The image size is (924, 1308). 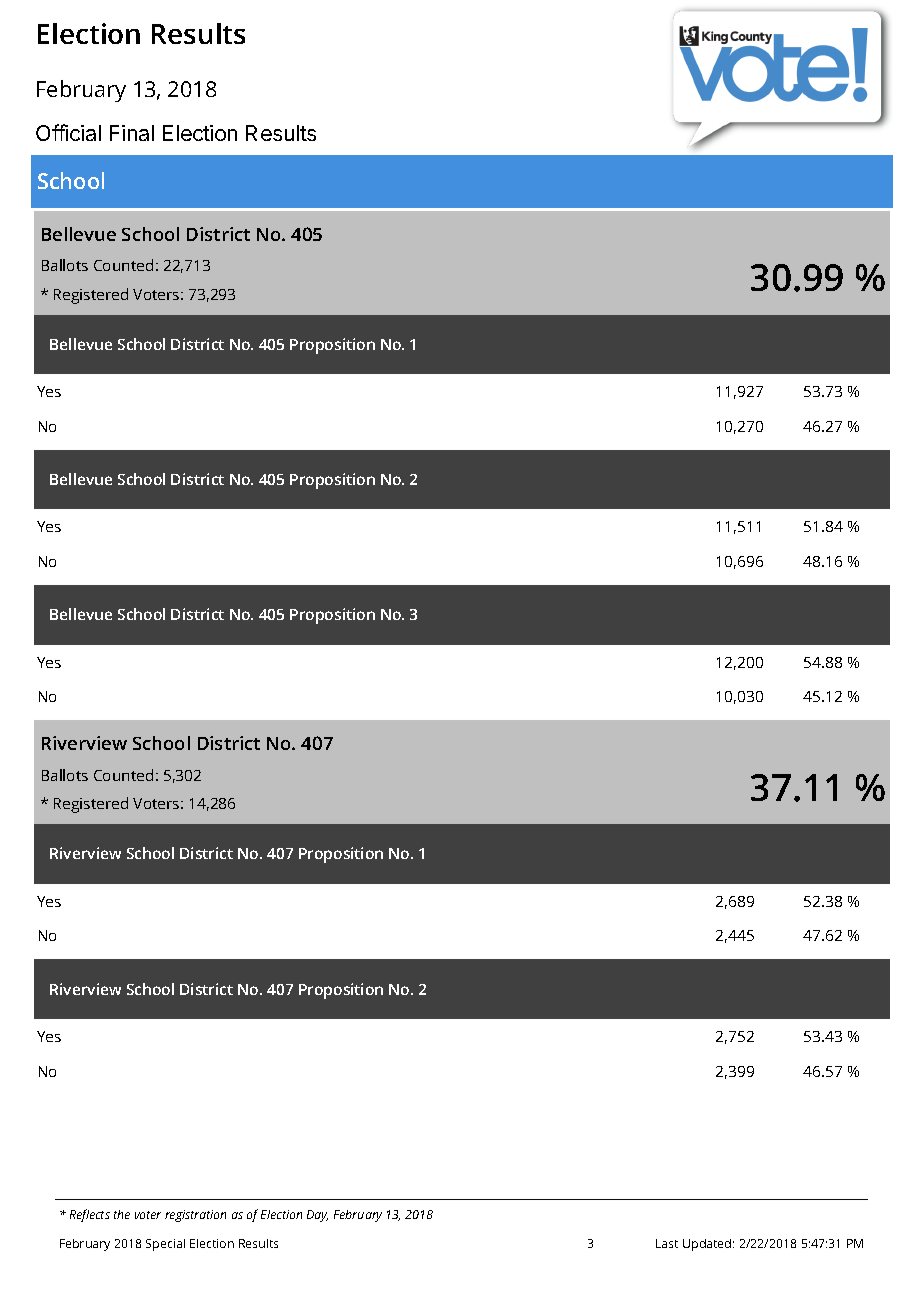 What do you see at coordinates (195, 1216) in the document?
I see `registration` at bounding box center [195, 1216].
